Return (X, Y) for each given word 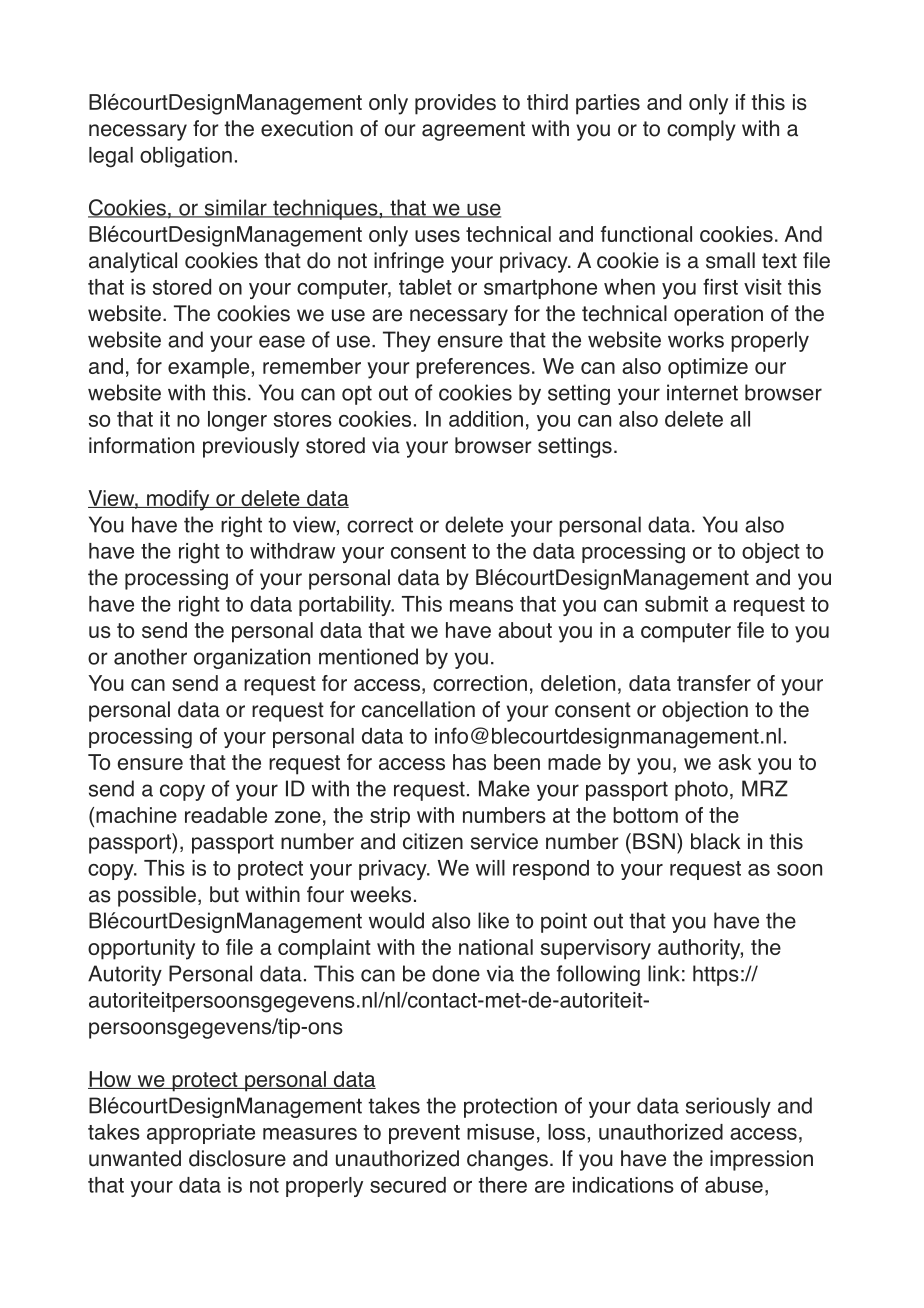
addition (486, 419)
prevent (424, 1134)
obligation (186, 157)
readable (226, 815)
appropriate (201, 1134)
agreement (473, 131)
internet (702, 392)
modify (178, 500)
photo (701, 790)
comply (701, 130)
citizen (433, 841)
